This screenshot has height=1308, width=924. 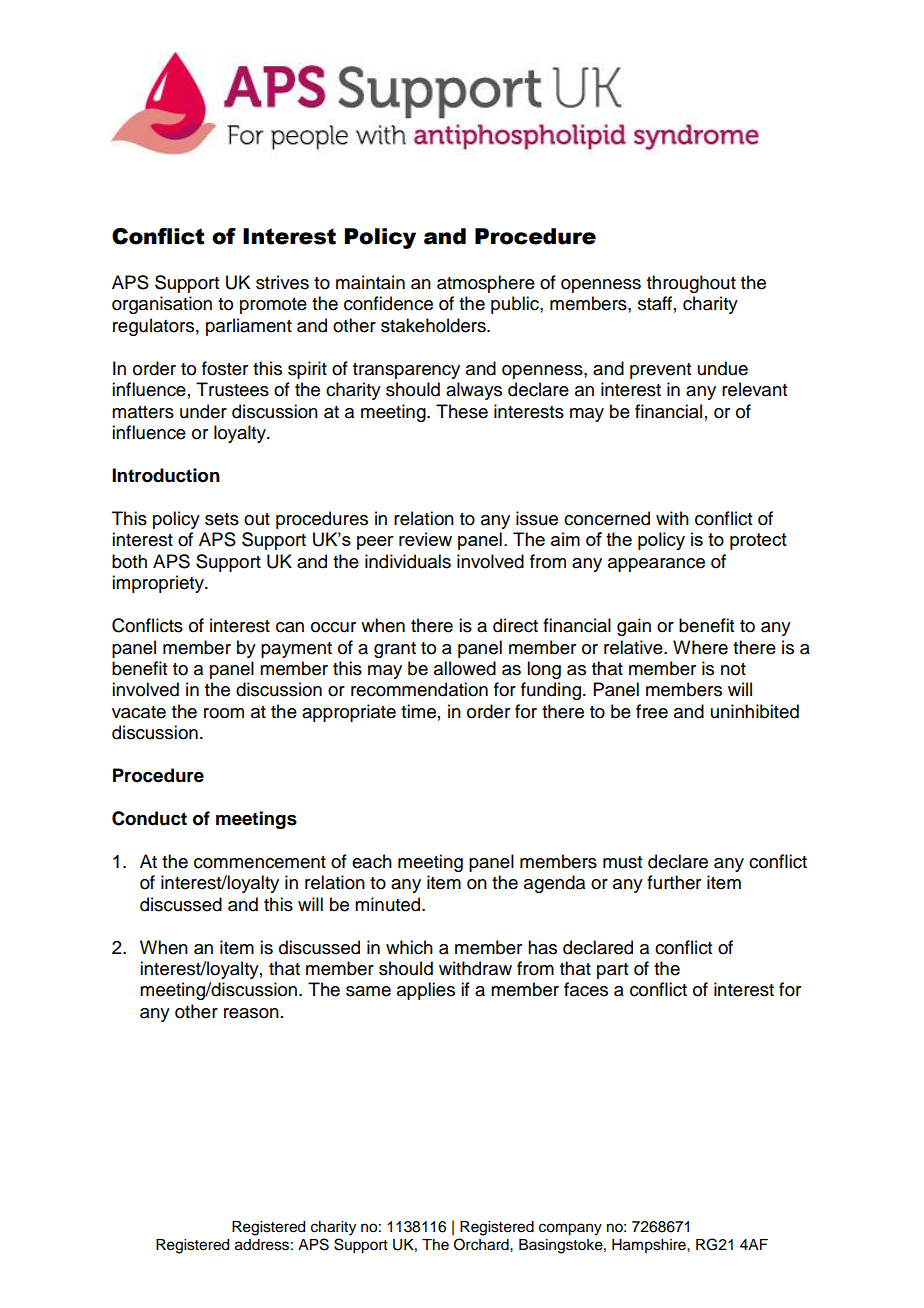 What do you see at coordinates (251, 1013) in the screenshot?
I see `reason` at bounding box center [251, 1013].
